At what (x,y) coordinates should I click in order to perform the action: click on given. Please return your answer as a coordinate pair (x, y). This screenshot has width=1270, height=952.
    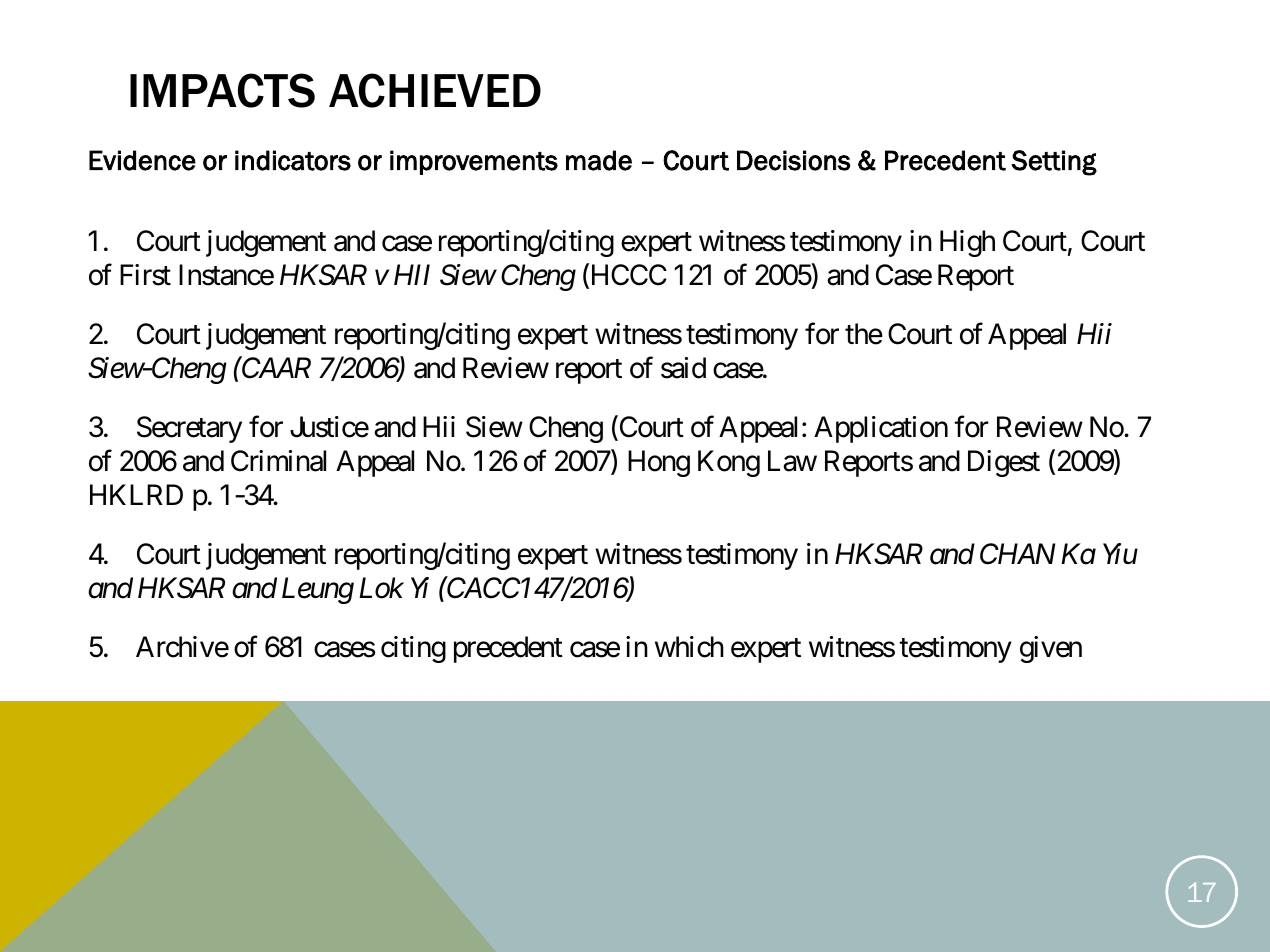
    Looking at the image, I should click on (1051, 649).
